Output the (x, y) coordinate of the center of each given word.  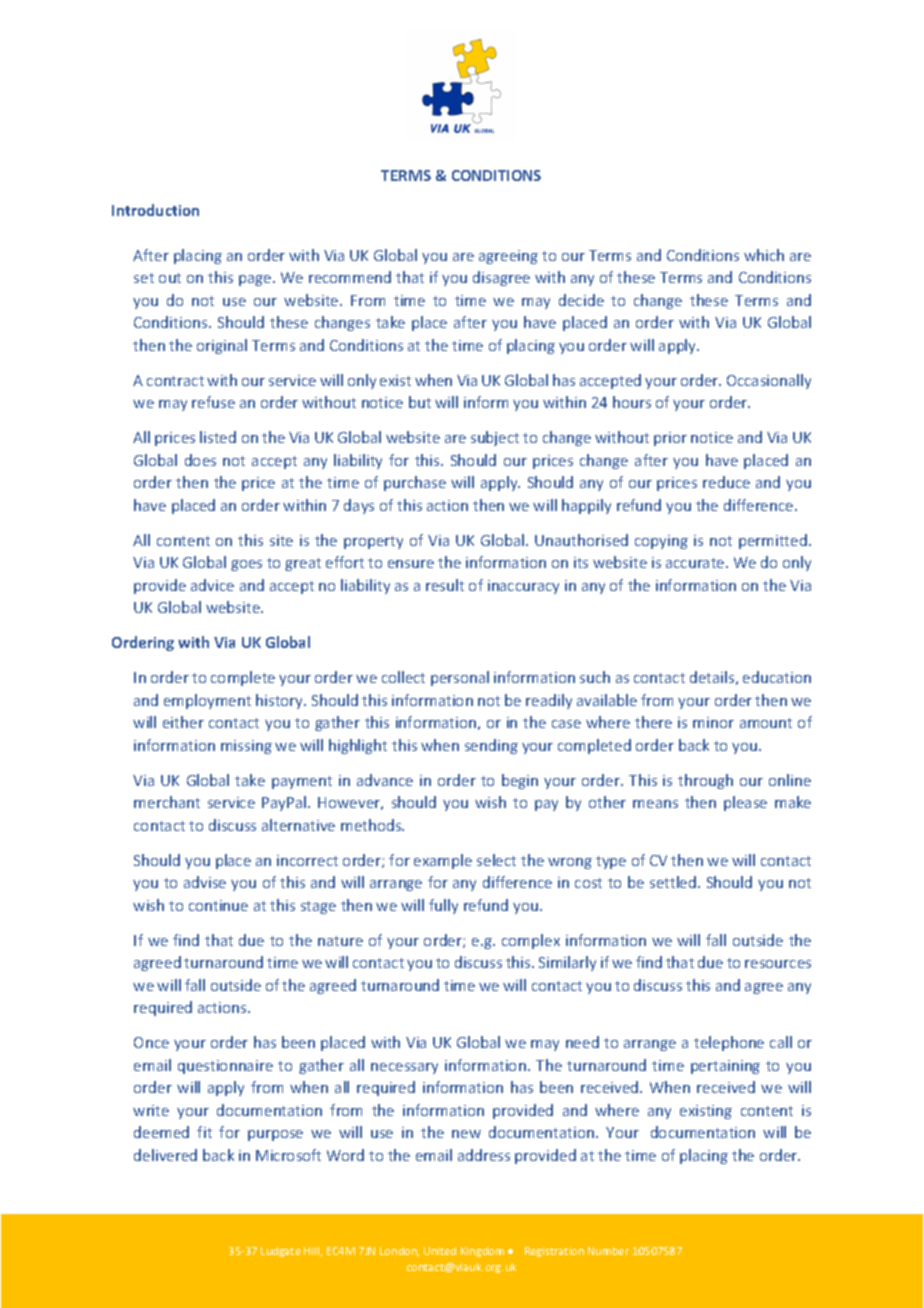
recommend (350, 277)
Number (608, 1251)
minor (713, 722)
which (764, 255)
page (256, 280)
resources (778, 964)
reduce (726, 482)
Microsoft (288, 1155)
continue (218, 905)
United (440, 1251)
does (200, 460)
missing (246, 747)
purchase (415, 483)
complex (531, 941)
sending (491, 746)
